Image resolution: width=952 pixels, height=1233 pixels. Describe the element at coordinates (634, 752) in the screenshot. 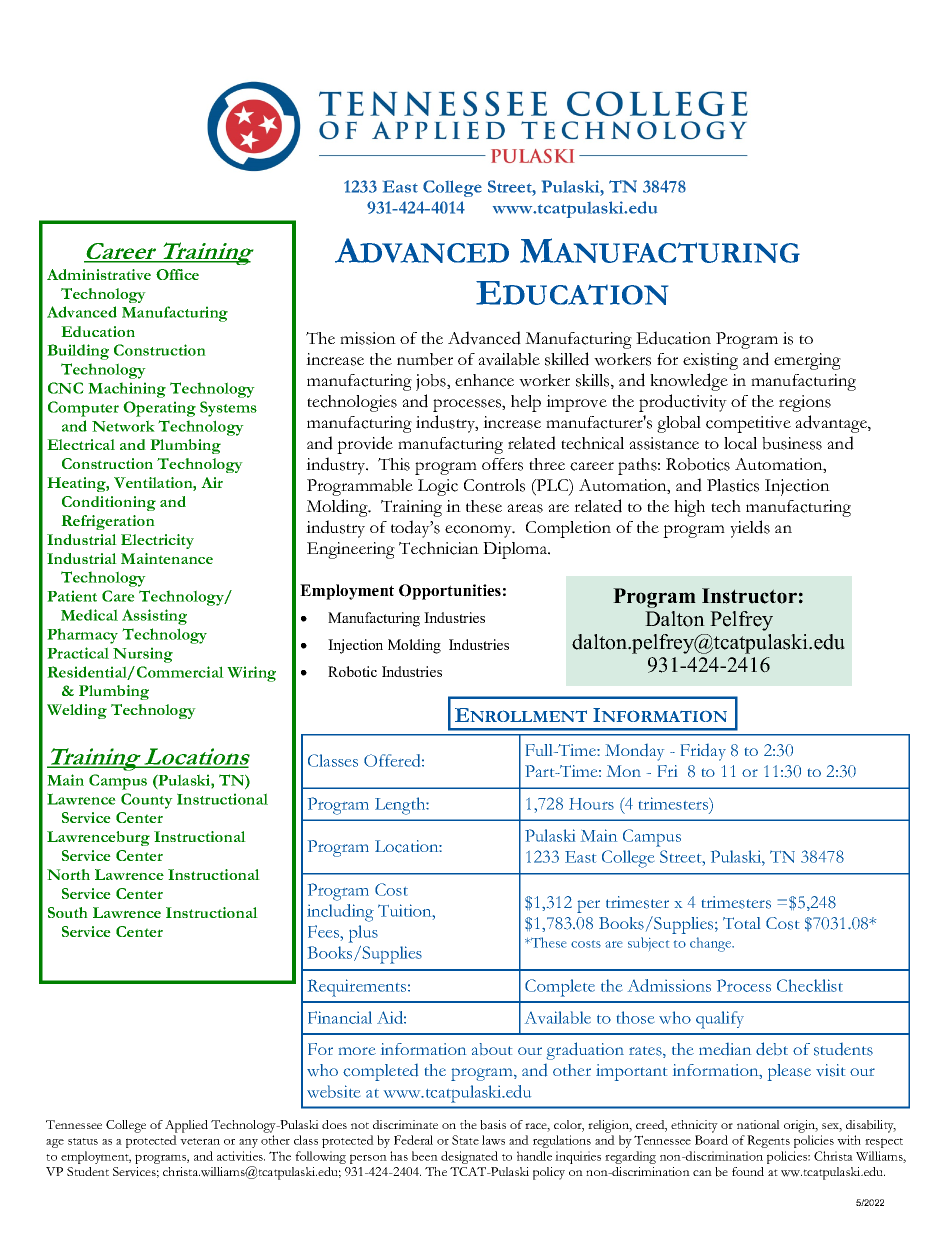

I see `Monday` at that location.
